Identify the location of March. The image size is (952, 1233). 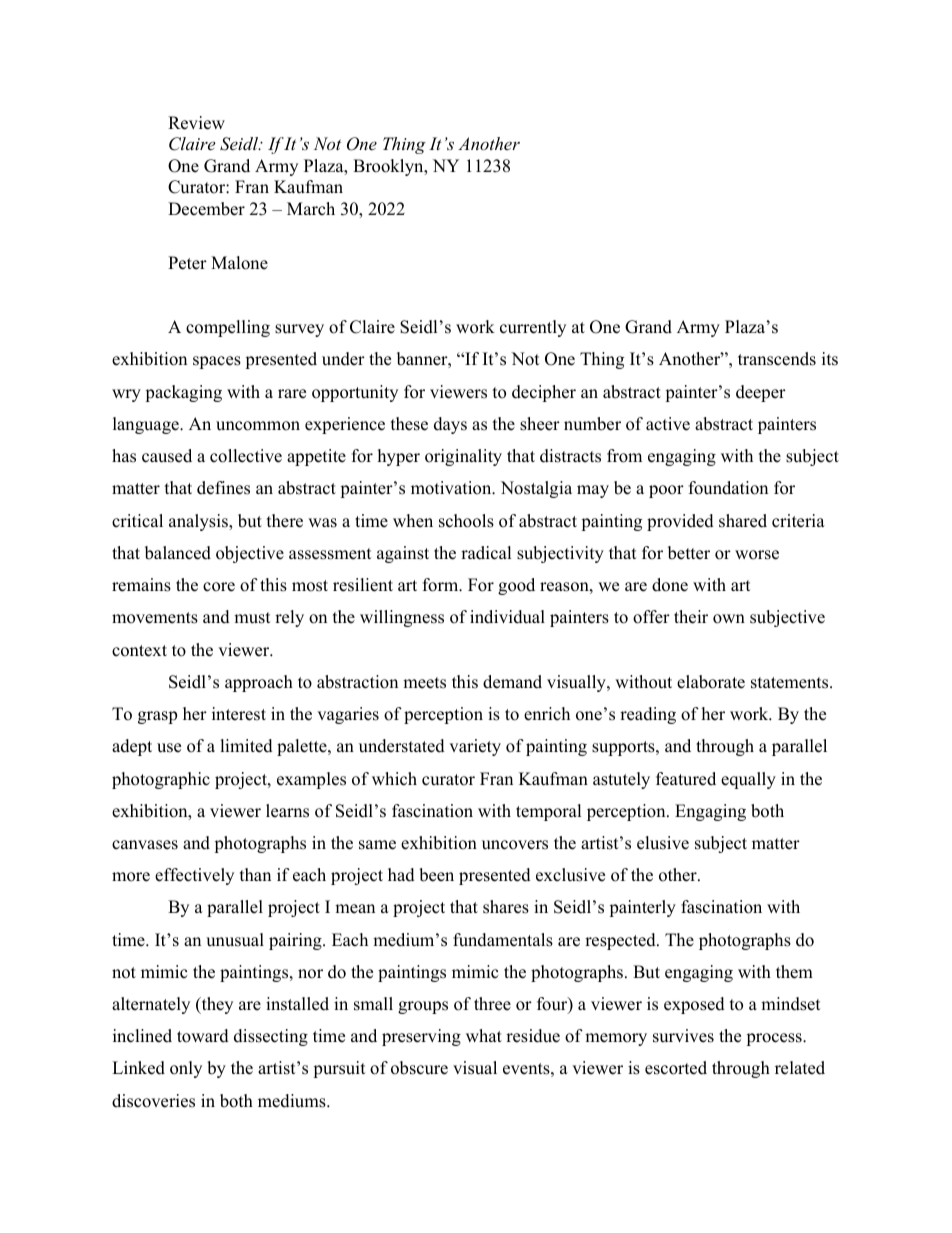
(311, 209).
